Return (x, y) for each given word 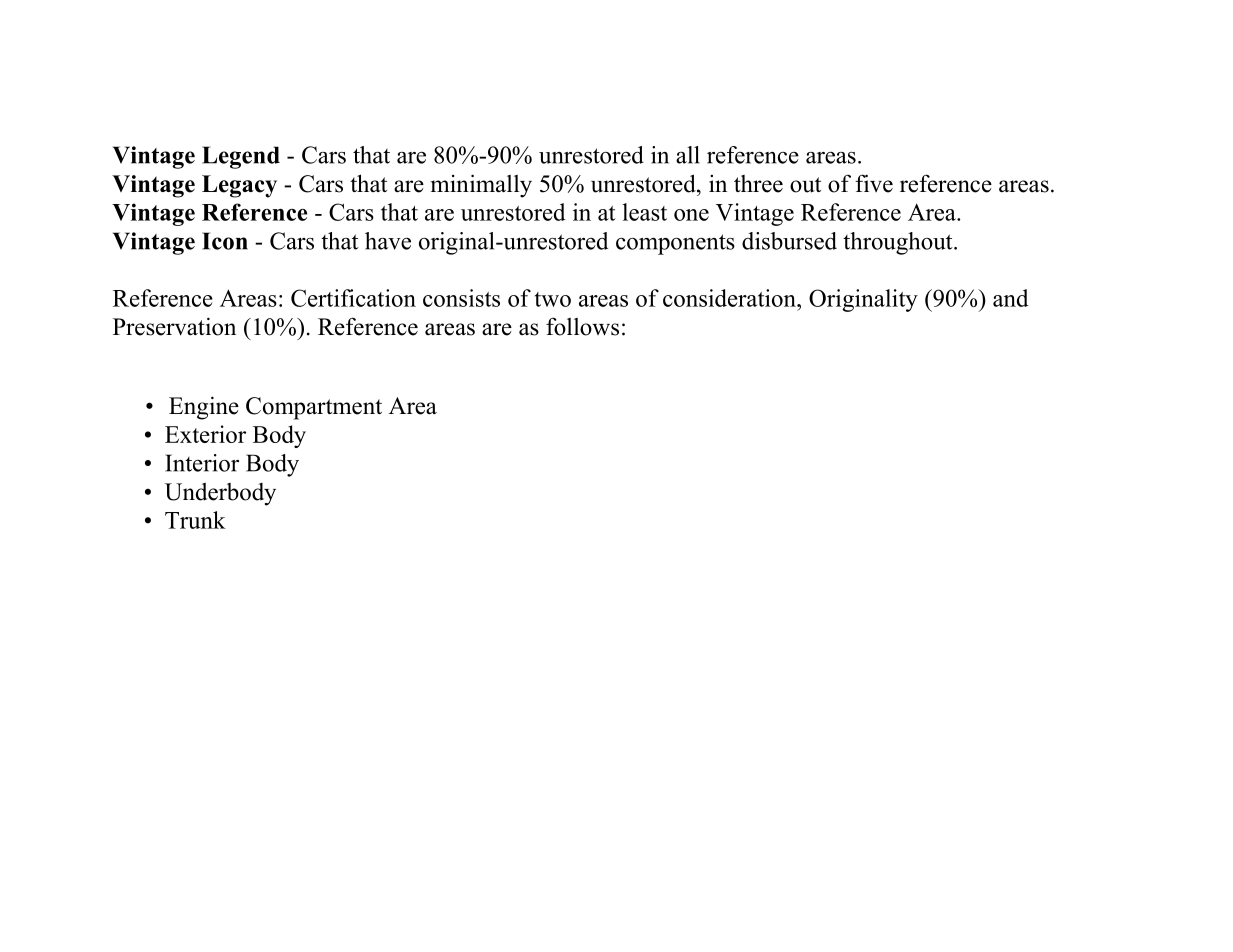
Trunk (195, 520)
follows (582, 326)
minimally (481, 186)
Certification (353, 298)
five (874, 183)
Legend (241, 157)
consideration (730, 298)
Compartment (314, 408)
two (553, 299)
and (1011, 298)
